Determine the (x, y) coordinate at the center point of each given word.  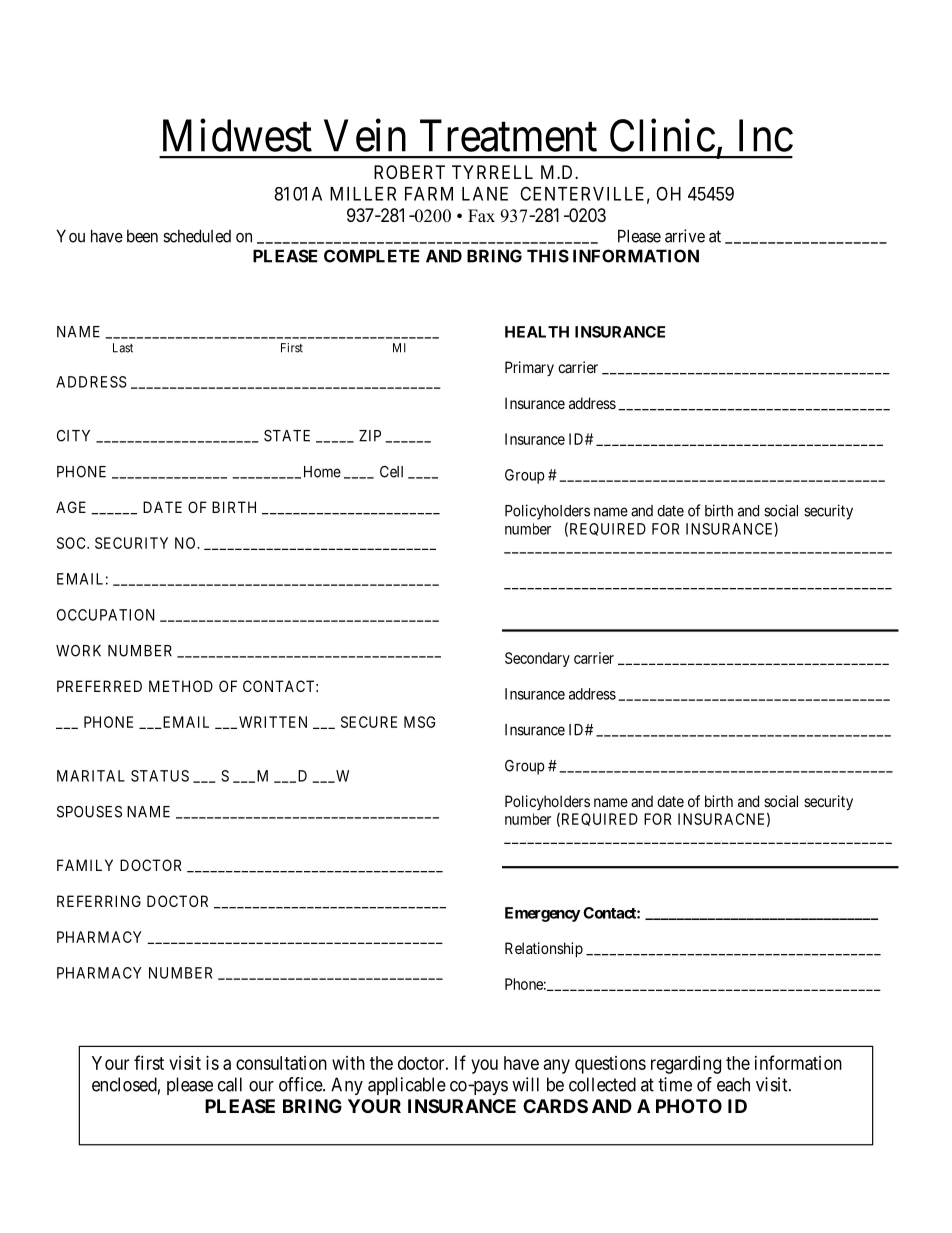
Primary (529, 368)
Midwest (237, 135)
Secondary (537, 659)
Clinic (662, 135)
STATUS (160, 776)
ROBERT (409, 172)
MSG (419, 722)
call (230, 1084)
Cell (391, 472)
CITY (73, 436)
